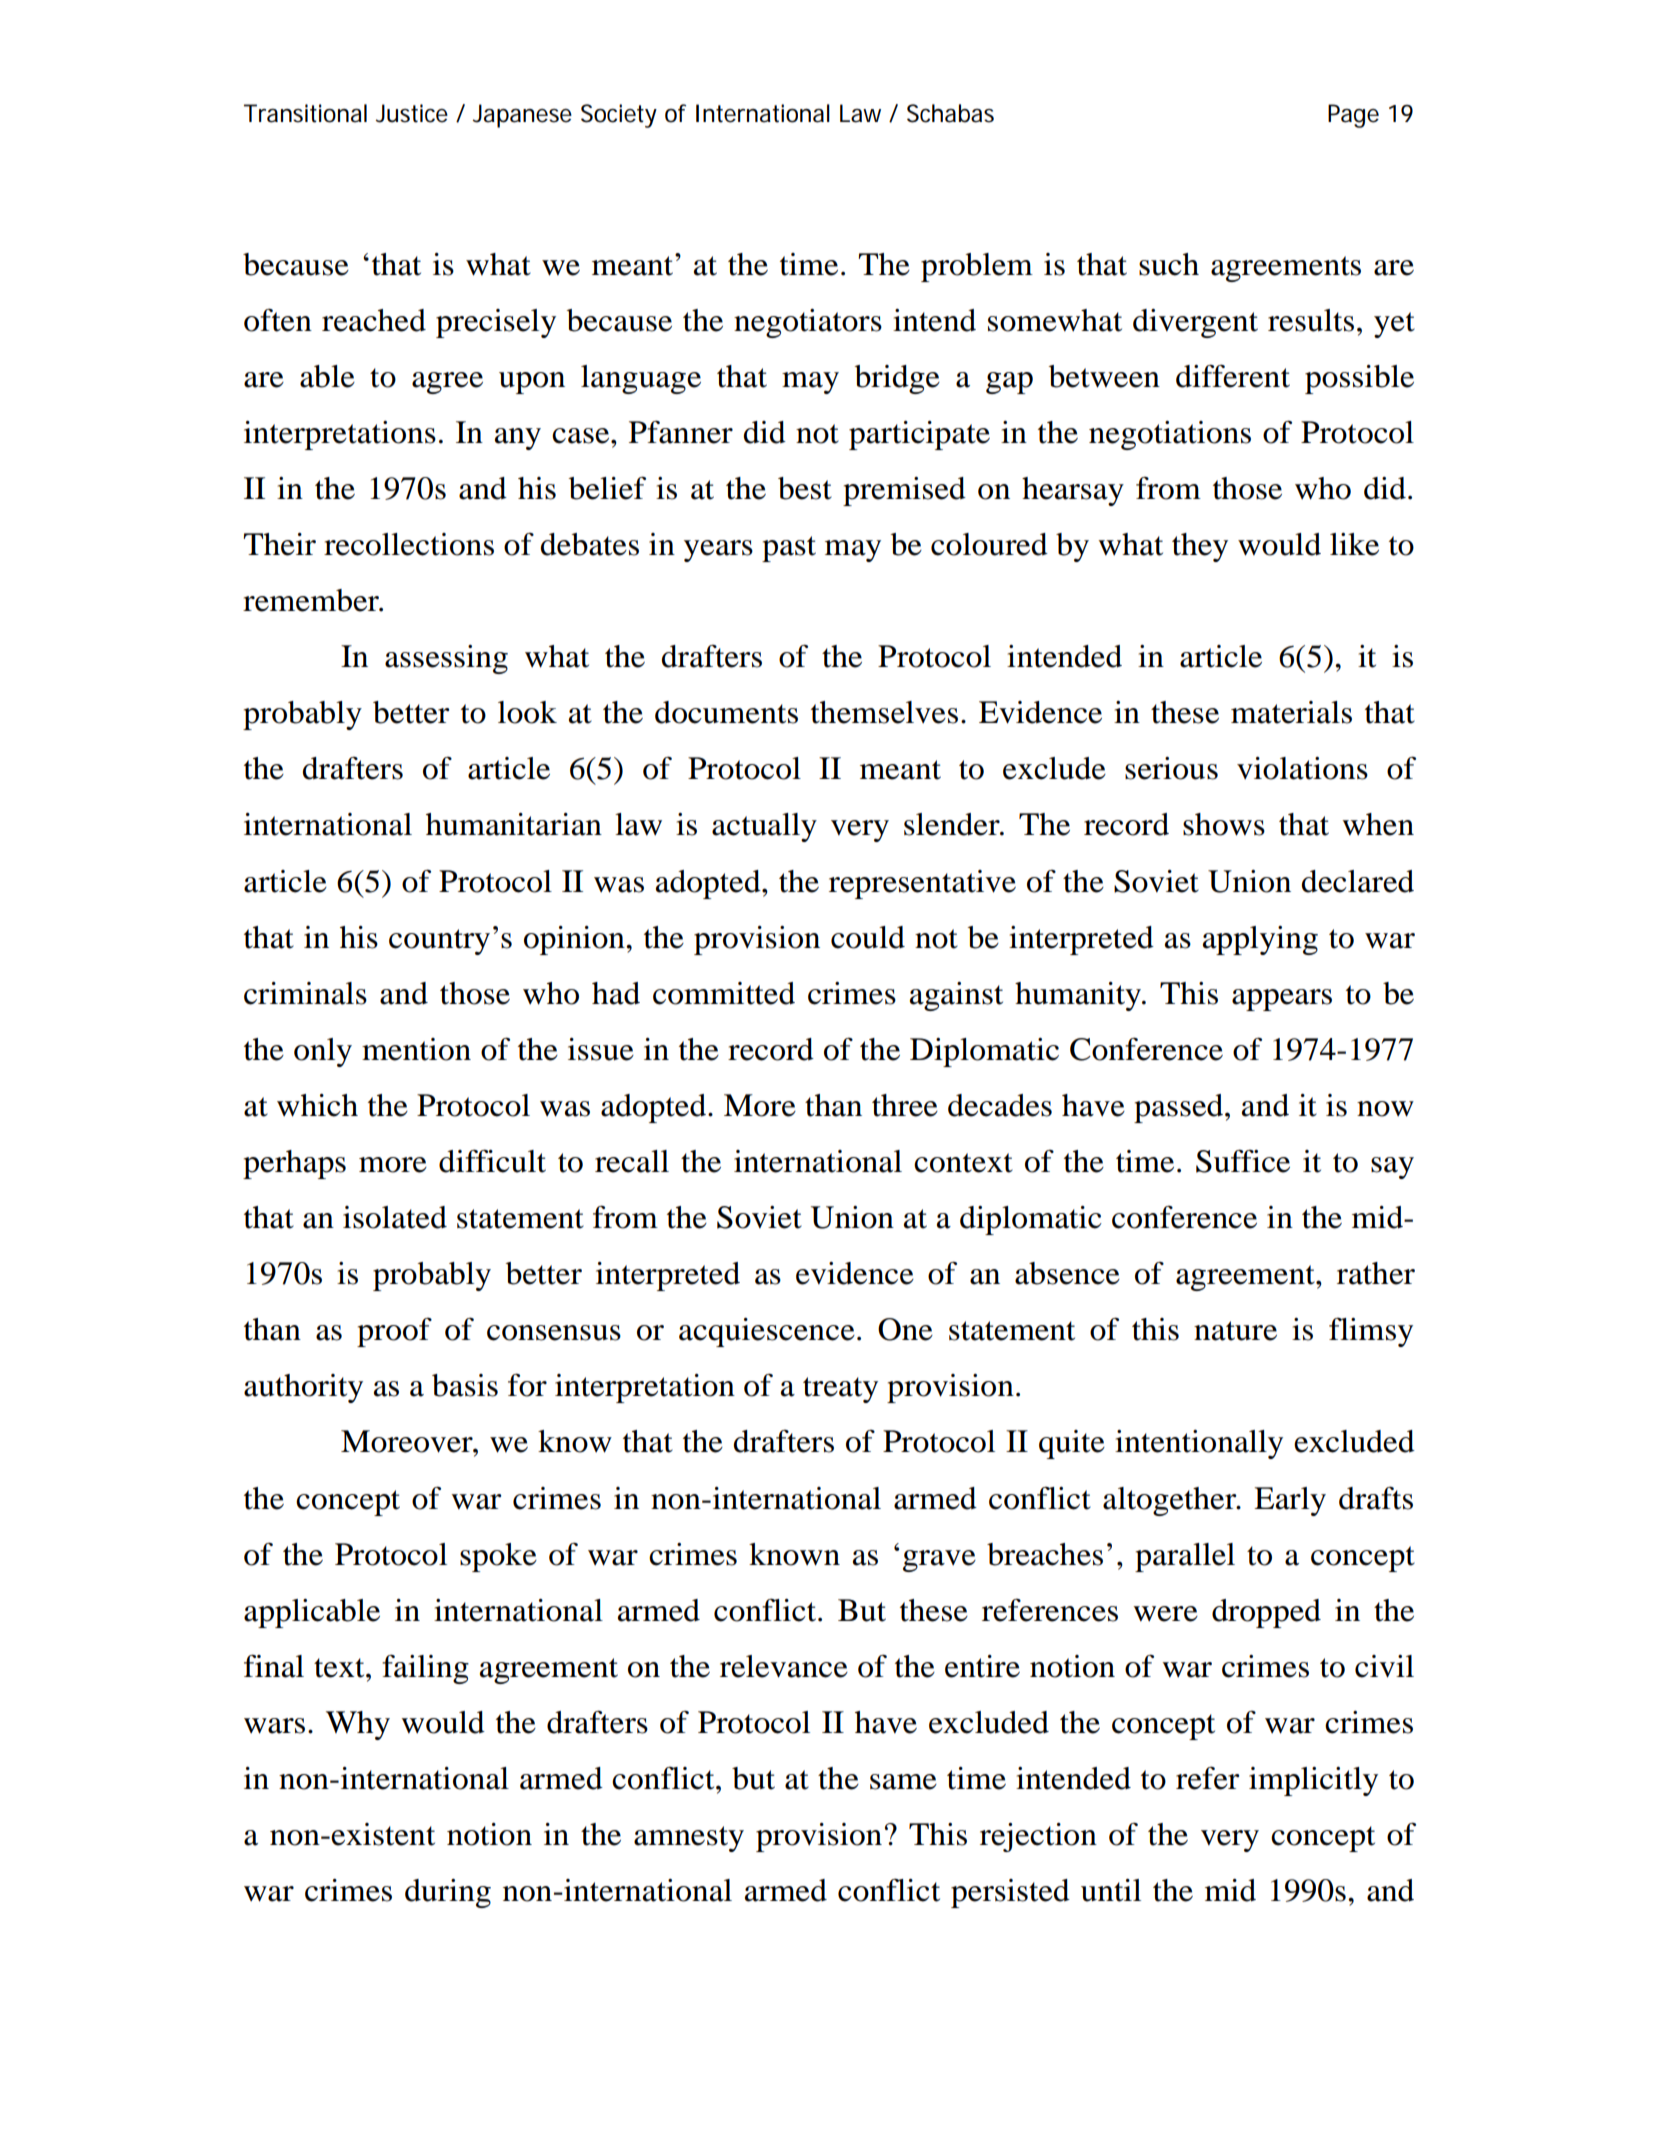 Image resolution: width=1658 pixels, height=2146 pixels. Describe the element at coordinates (1353, 116) in the image. I see `Page` at that location.
